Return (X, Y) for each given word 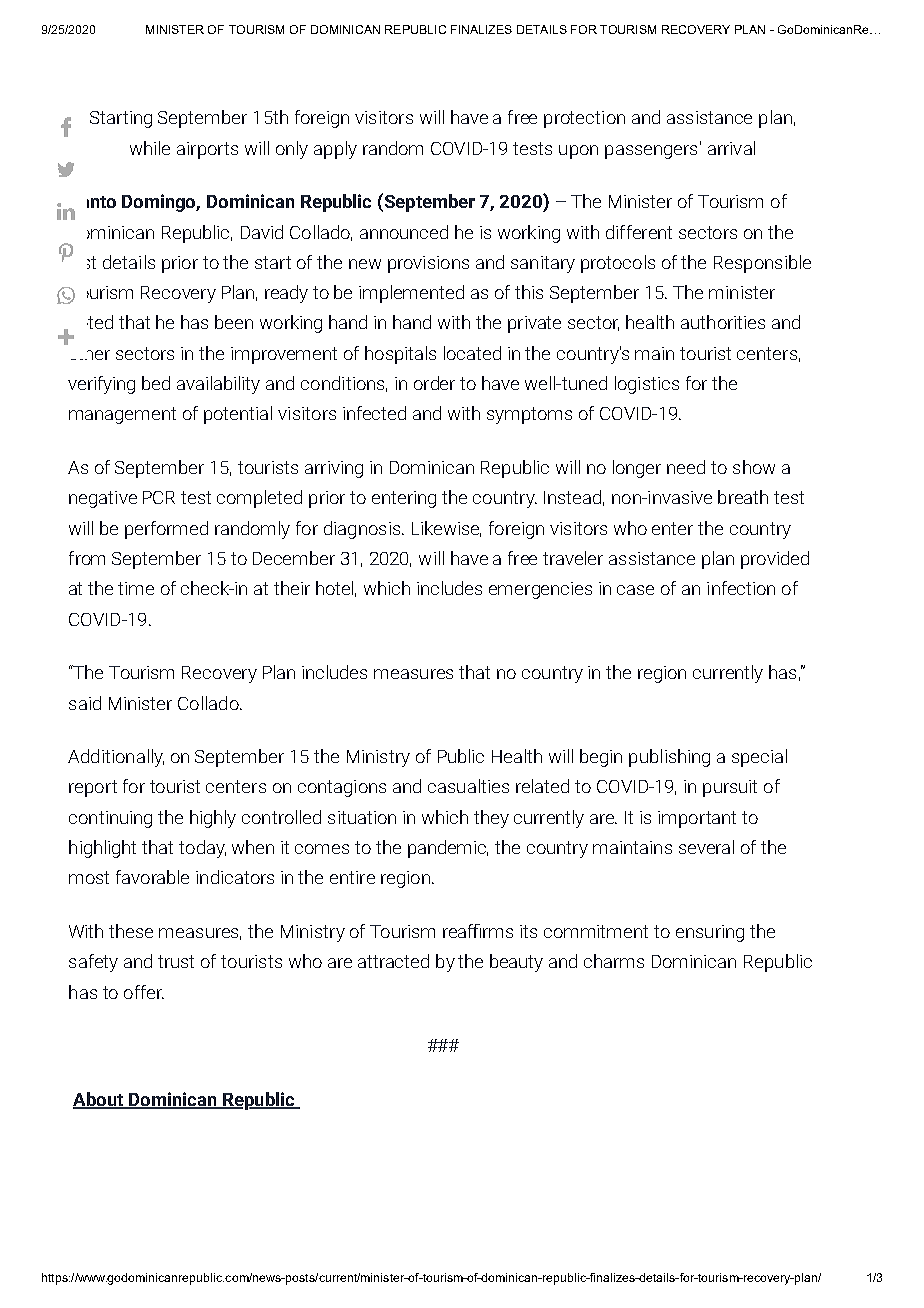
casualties (468, 786)
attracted (393, 961)
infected (374, 413)
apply (335, 150)
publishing (669, 758)
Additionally (116, 758)
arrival (731, 148)
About (99, 1100)
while (150, 148)
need (686, 467)
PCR (159, 497)
